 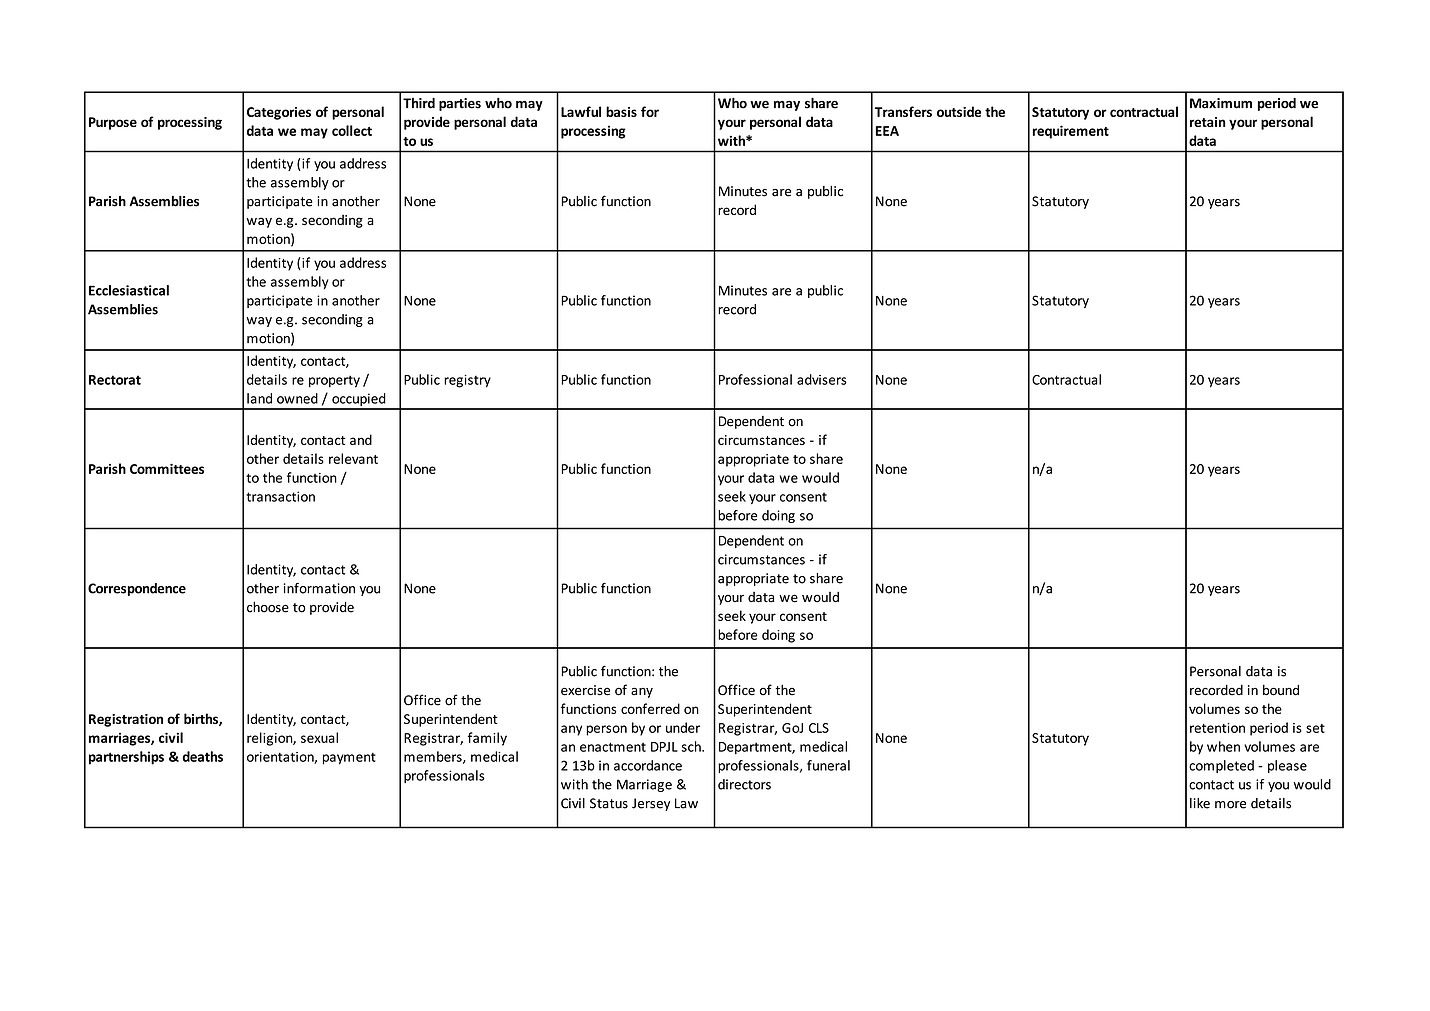 I want to click on bound, so click(x=1281, y=690).
